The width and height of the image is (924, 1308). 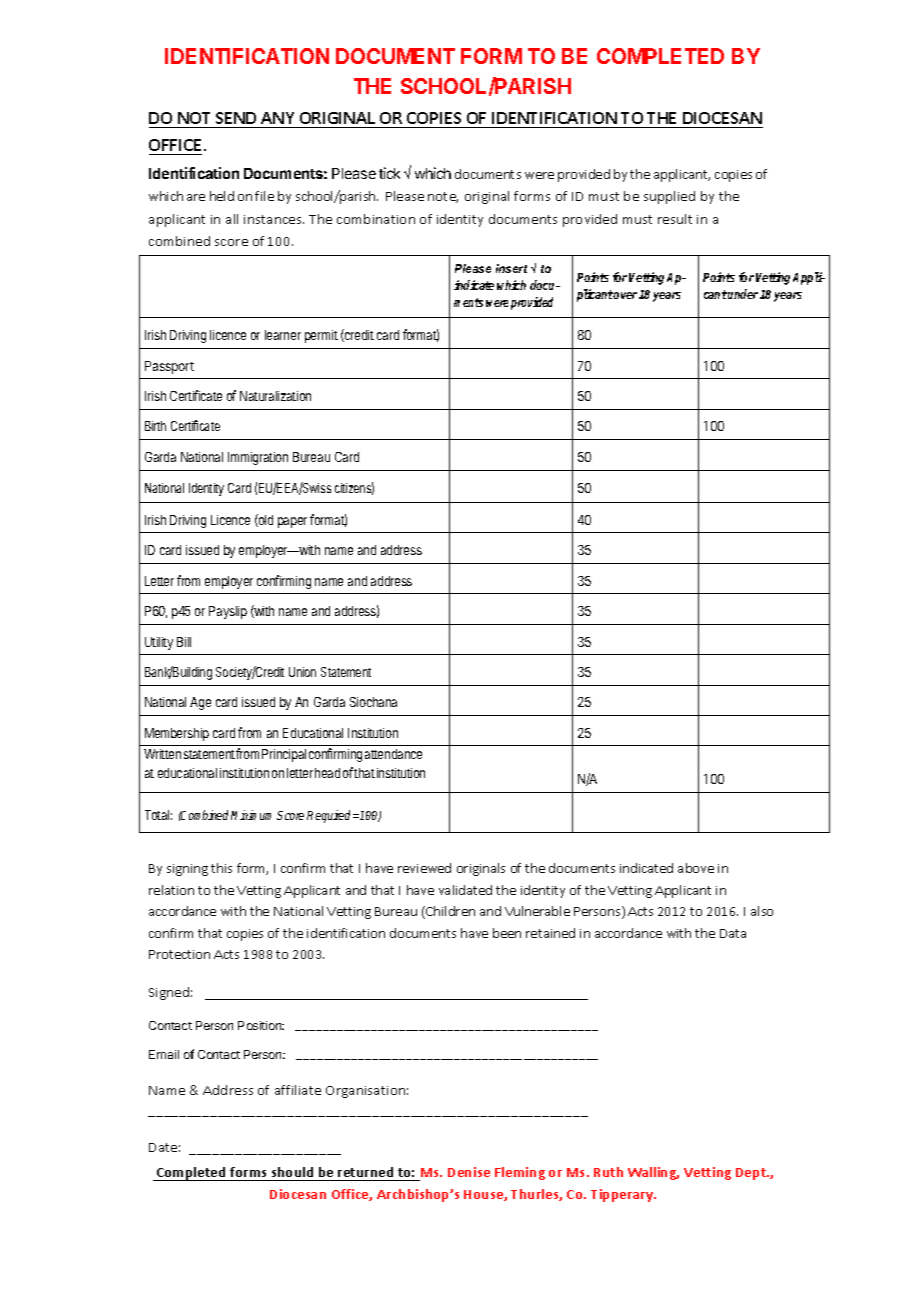 I want to click on supplied, so click(x=669, y=197).
